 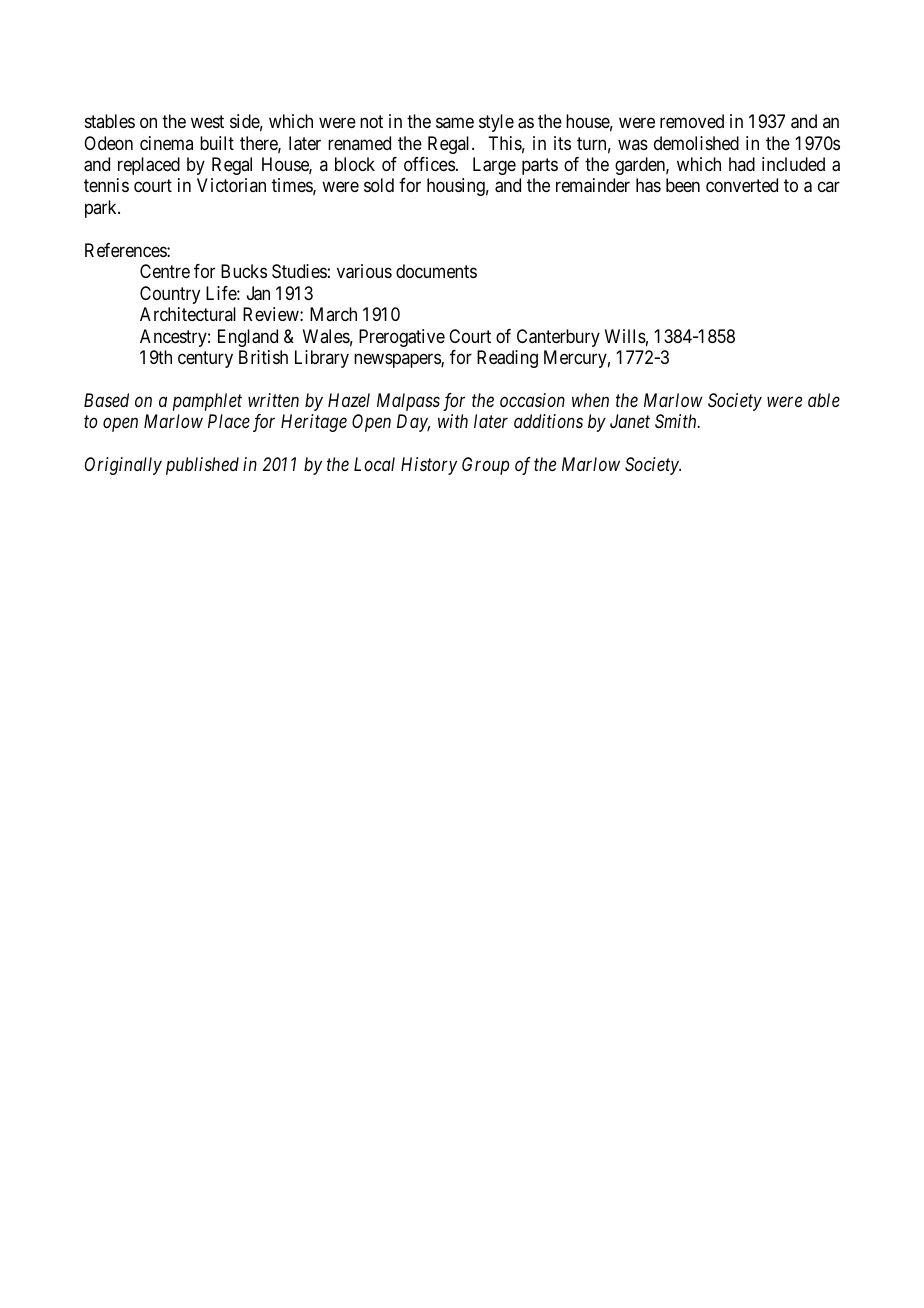 I want to click on same, so click(x=455, y=123).
